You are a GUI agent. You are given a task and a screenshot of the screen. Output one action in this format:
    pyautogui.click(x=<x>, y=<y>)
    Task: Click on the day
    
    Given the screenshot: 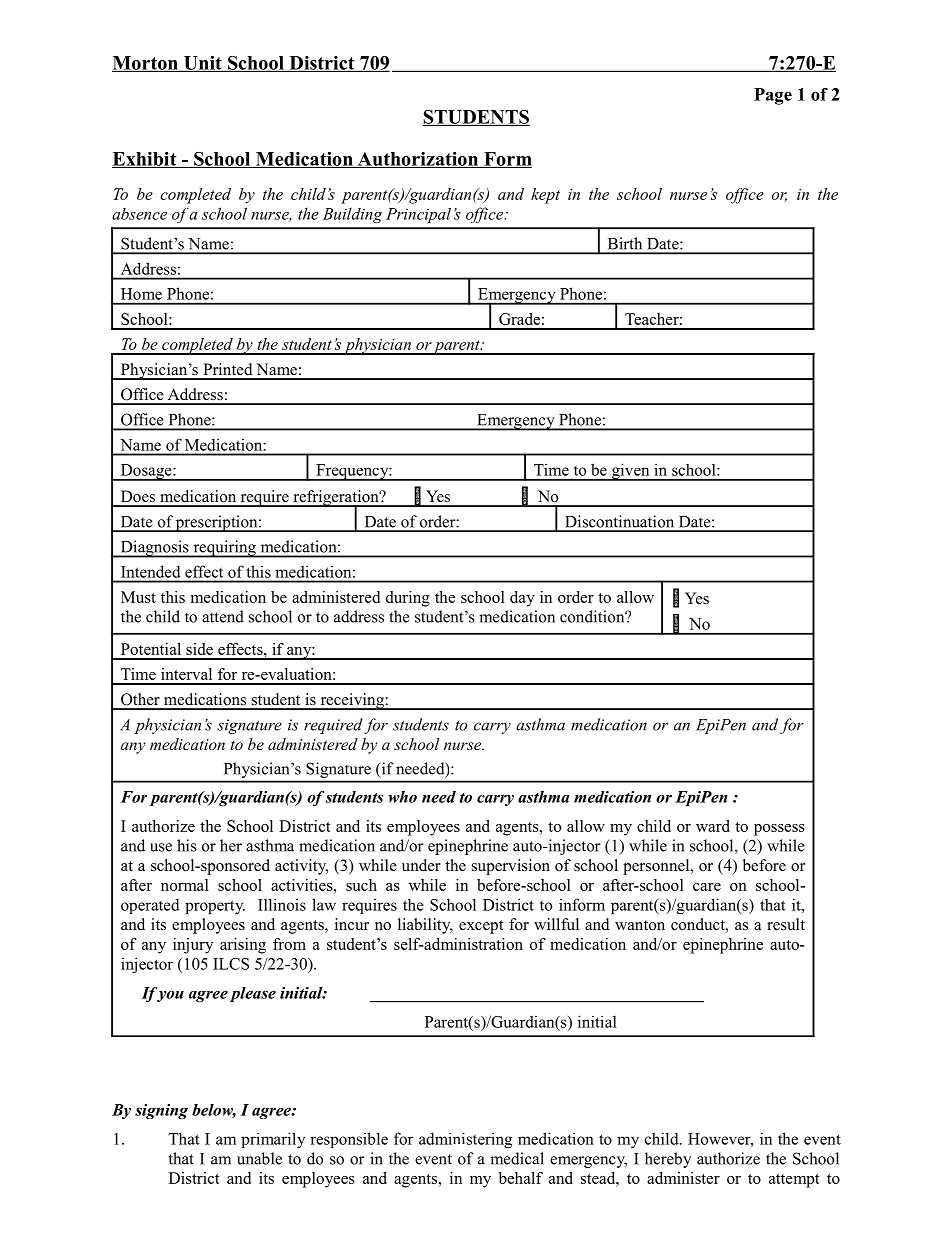 What is the action you would take?
    pyautogui.click(x=522, y=599)
